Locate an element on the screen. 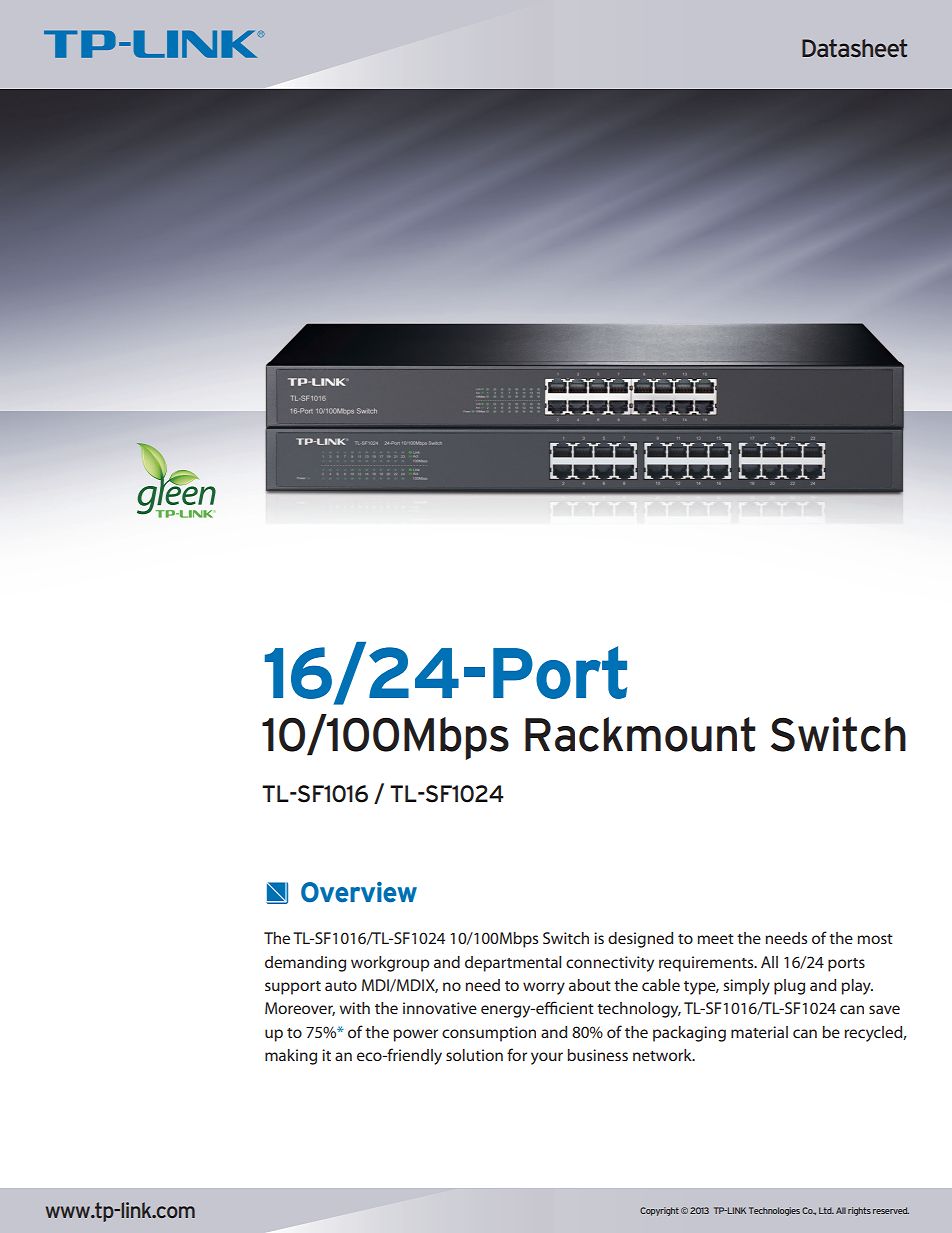  about is located at coordinates (590, 985).
